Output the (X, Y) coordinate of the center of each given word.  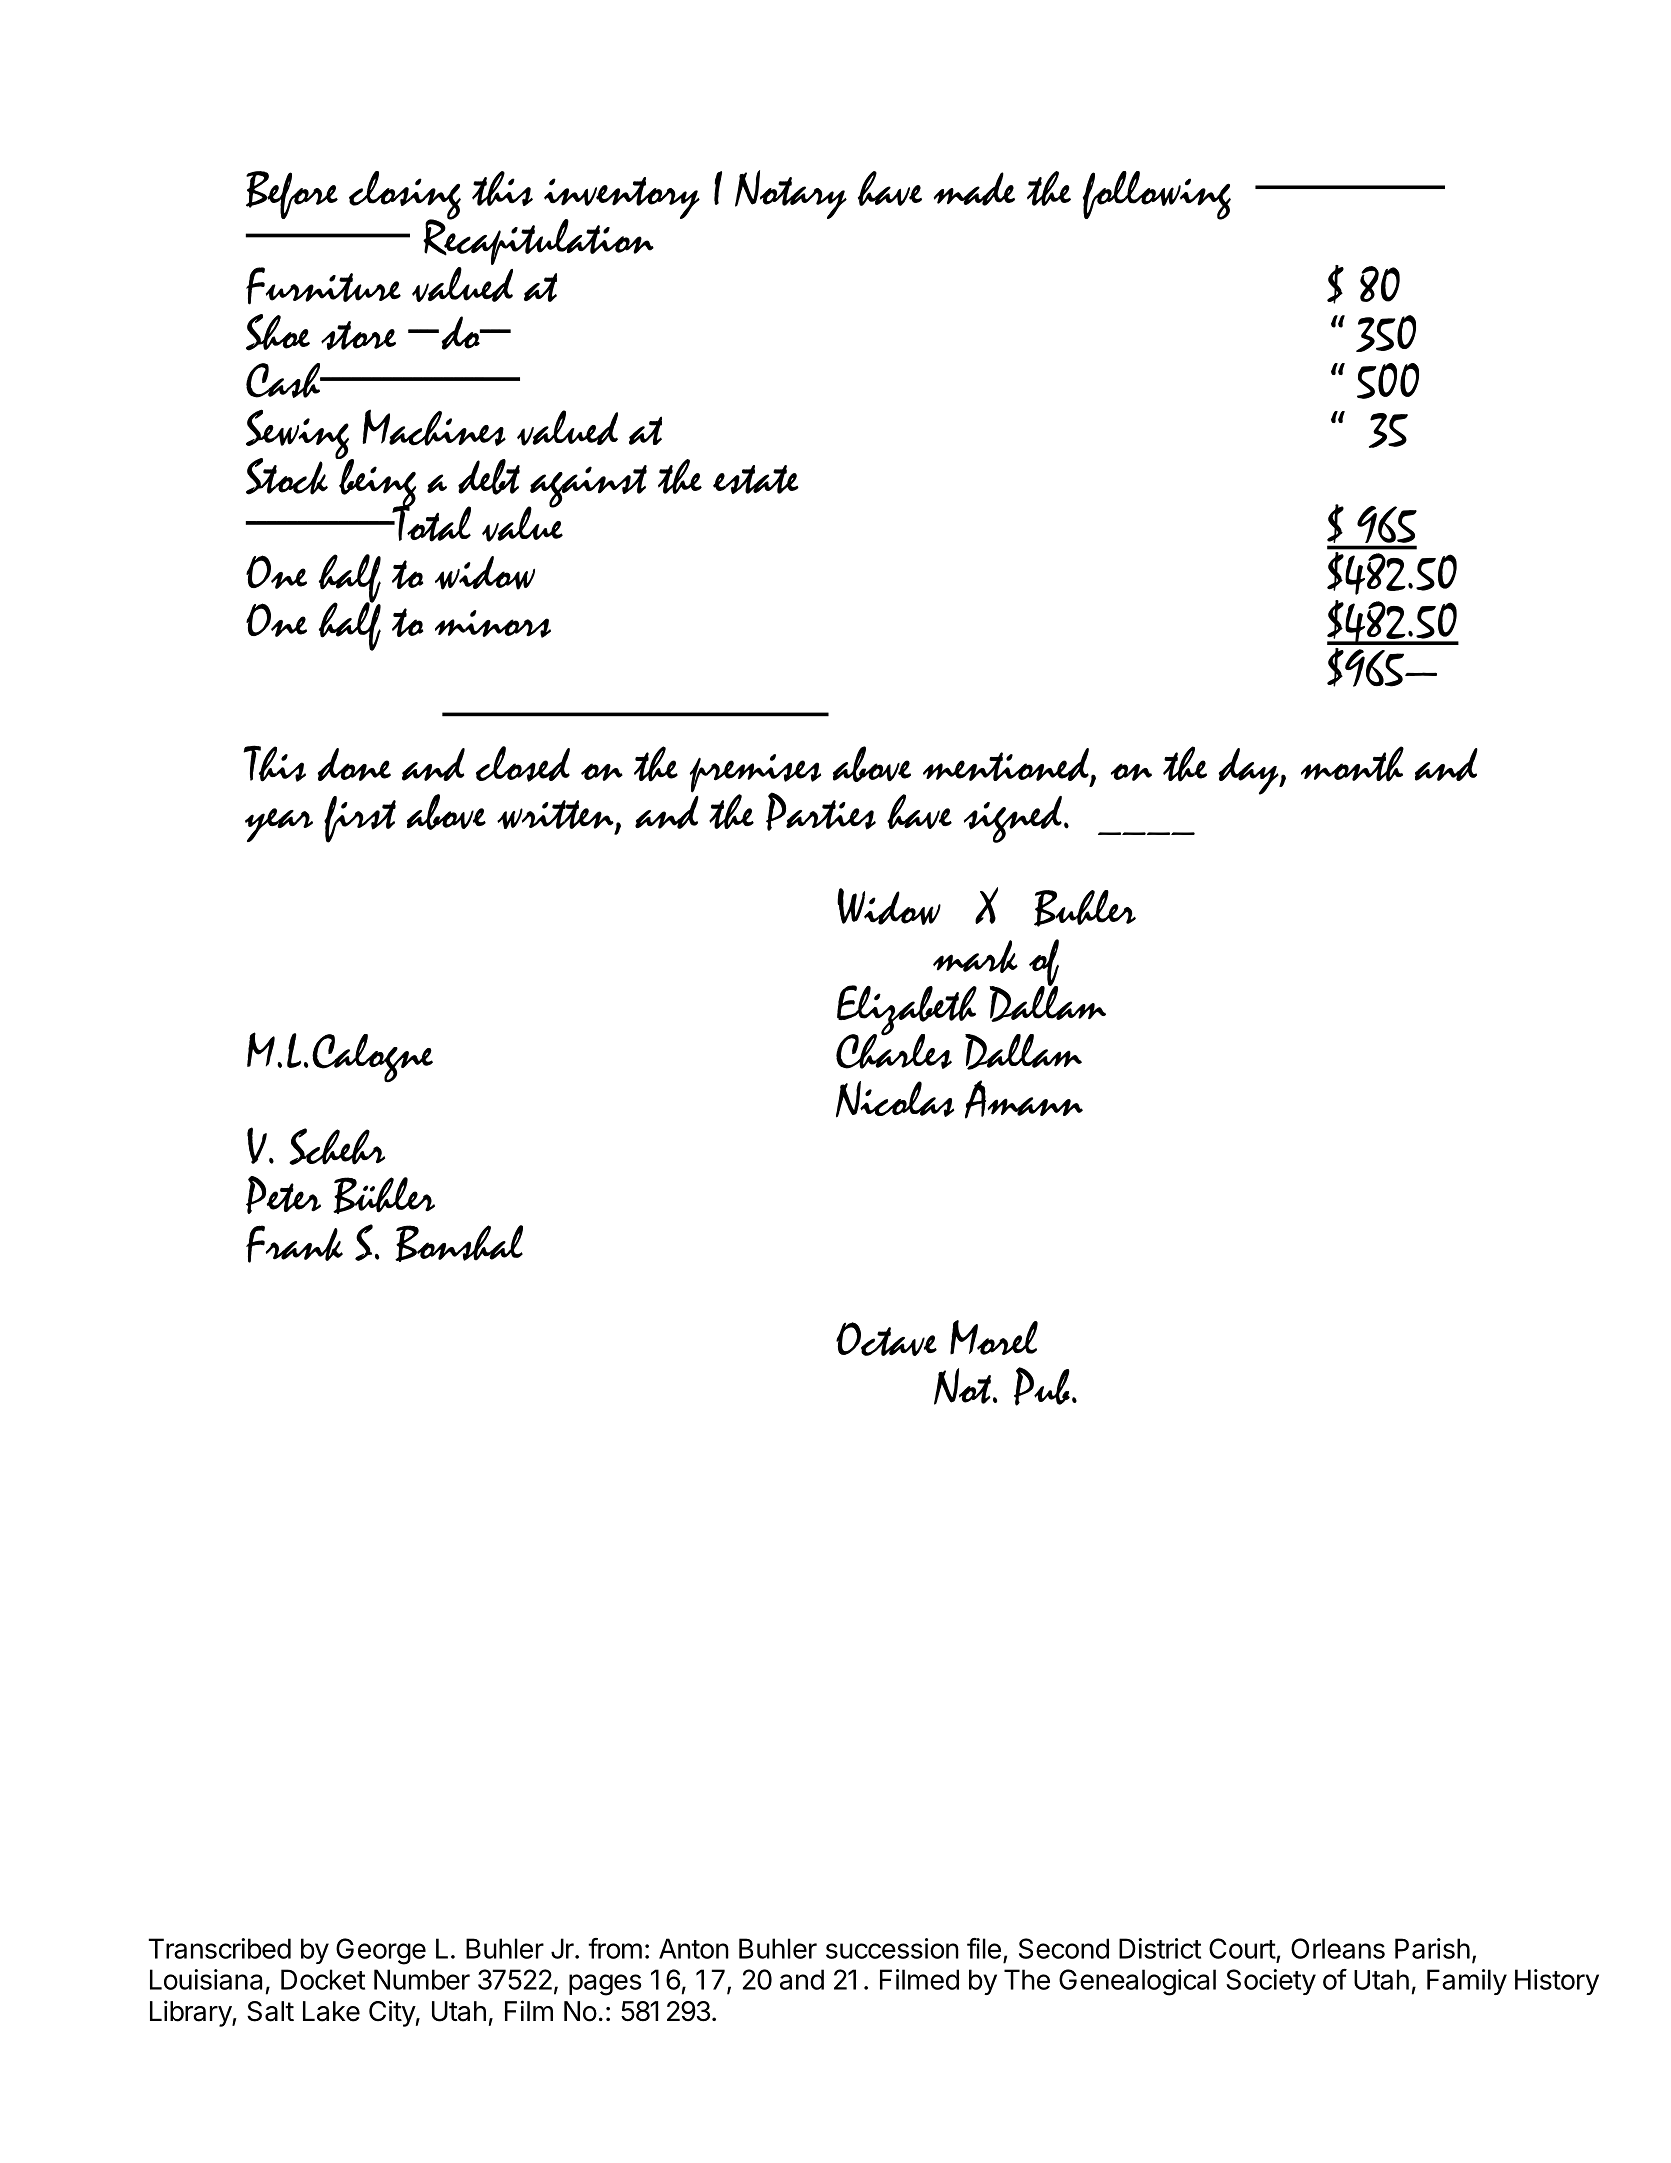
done (354, 764)
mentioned (1007, 765)
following (1156, 195)
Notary (791, 194)
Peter (283, 1195)
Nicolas (895, 1099)
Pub (1042, 1386)
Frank (294, 1244)
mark (975, 956)
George (381, 1951)
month (1352, 764)
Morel (994, 1337)
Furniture (323, 286)
